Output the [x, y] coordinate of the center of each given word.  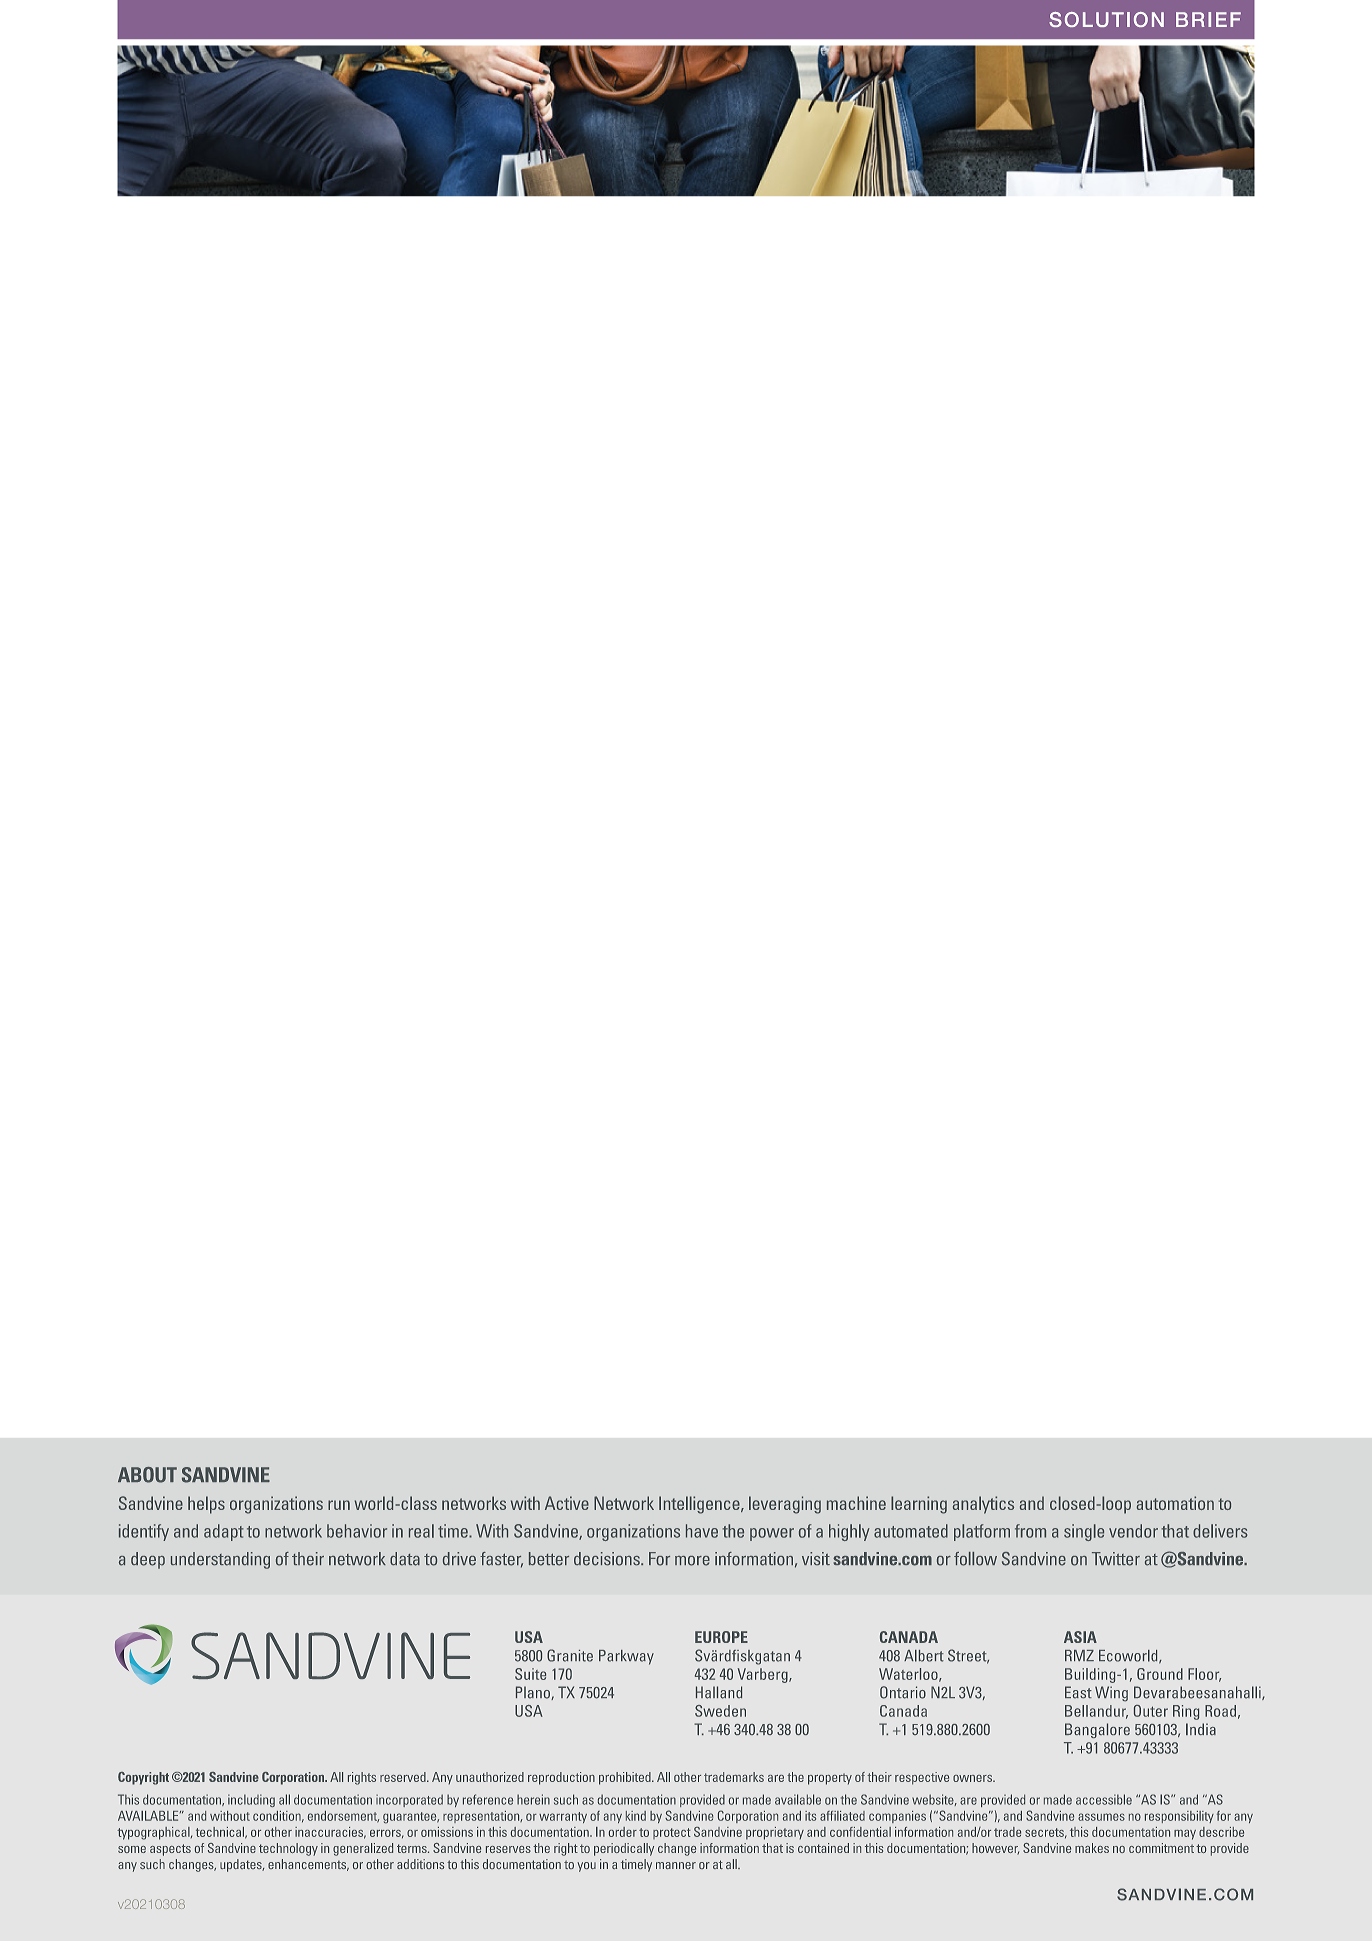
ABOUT [147, 1475]
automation [1175, 1503]
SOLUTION [1106, 19]
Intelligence [700, 1505]
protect [672, 1833]
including [251, 1800]
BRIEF [1208, 19]
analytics [983, 1505]
